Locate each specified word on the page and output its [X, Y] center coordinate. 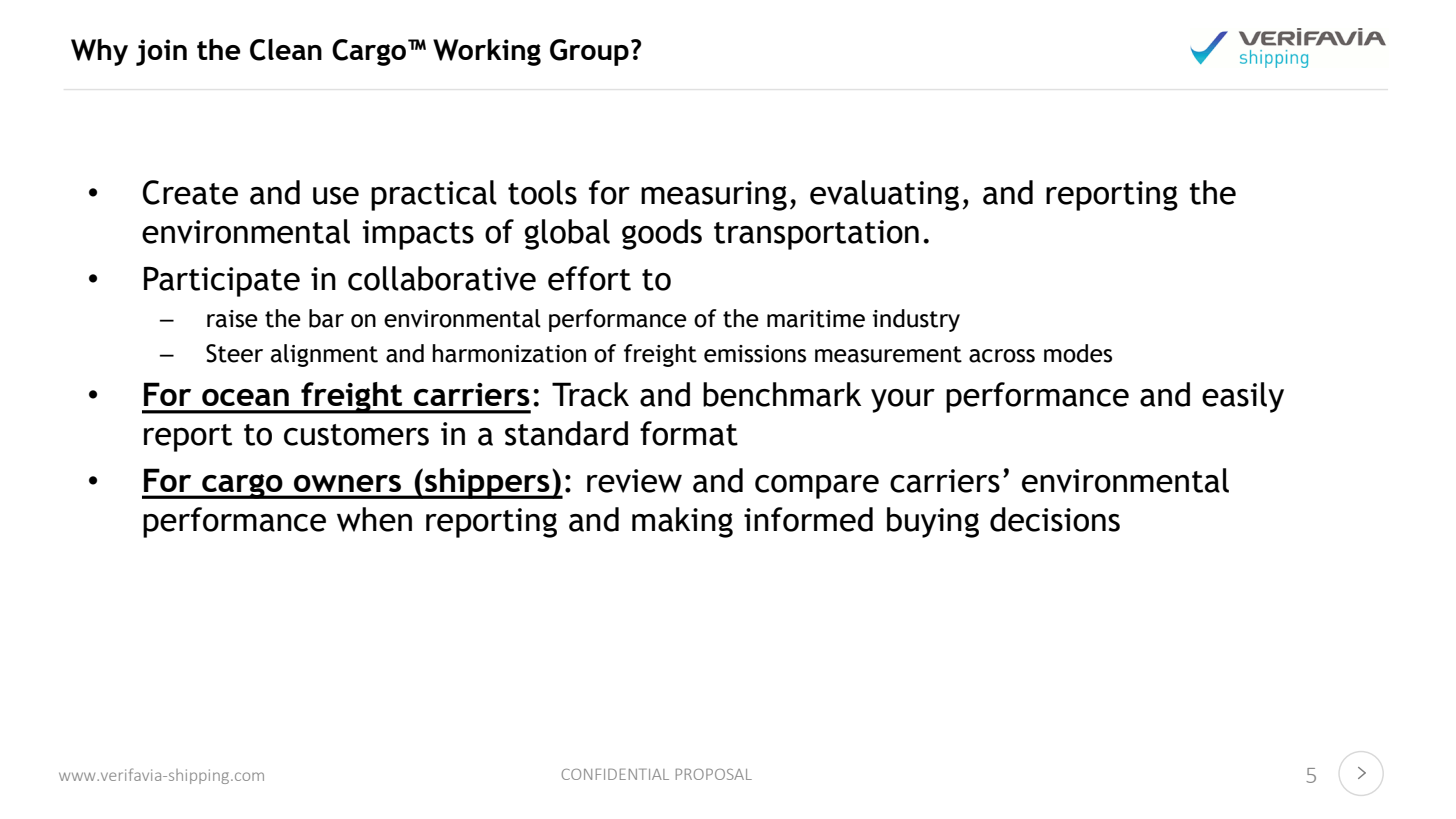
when [374, 519]
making [682, 522]
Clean [286, 50]
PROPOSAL [714, 774]
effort [589, 278]
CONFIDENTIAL [615, 774]
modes [1078, 353]
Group [589, 52]
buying [933, 522]
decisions [1055, 519]
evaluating [884, 195]
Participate [222, 281]
